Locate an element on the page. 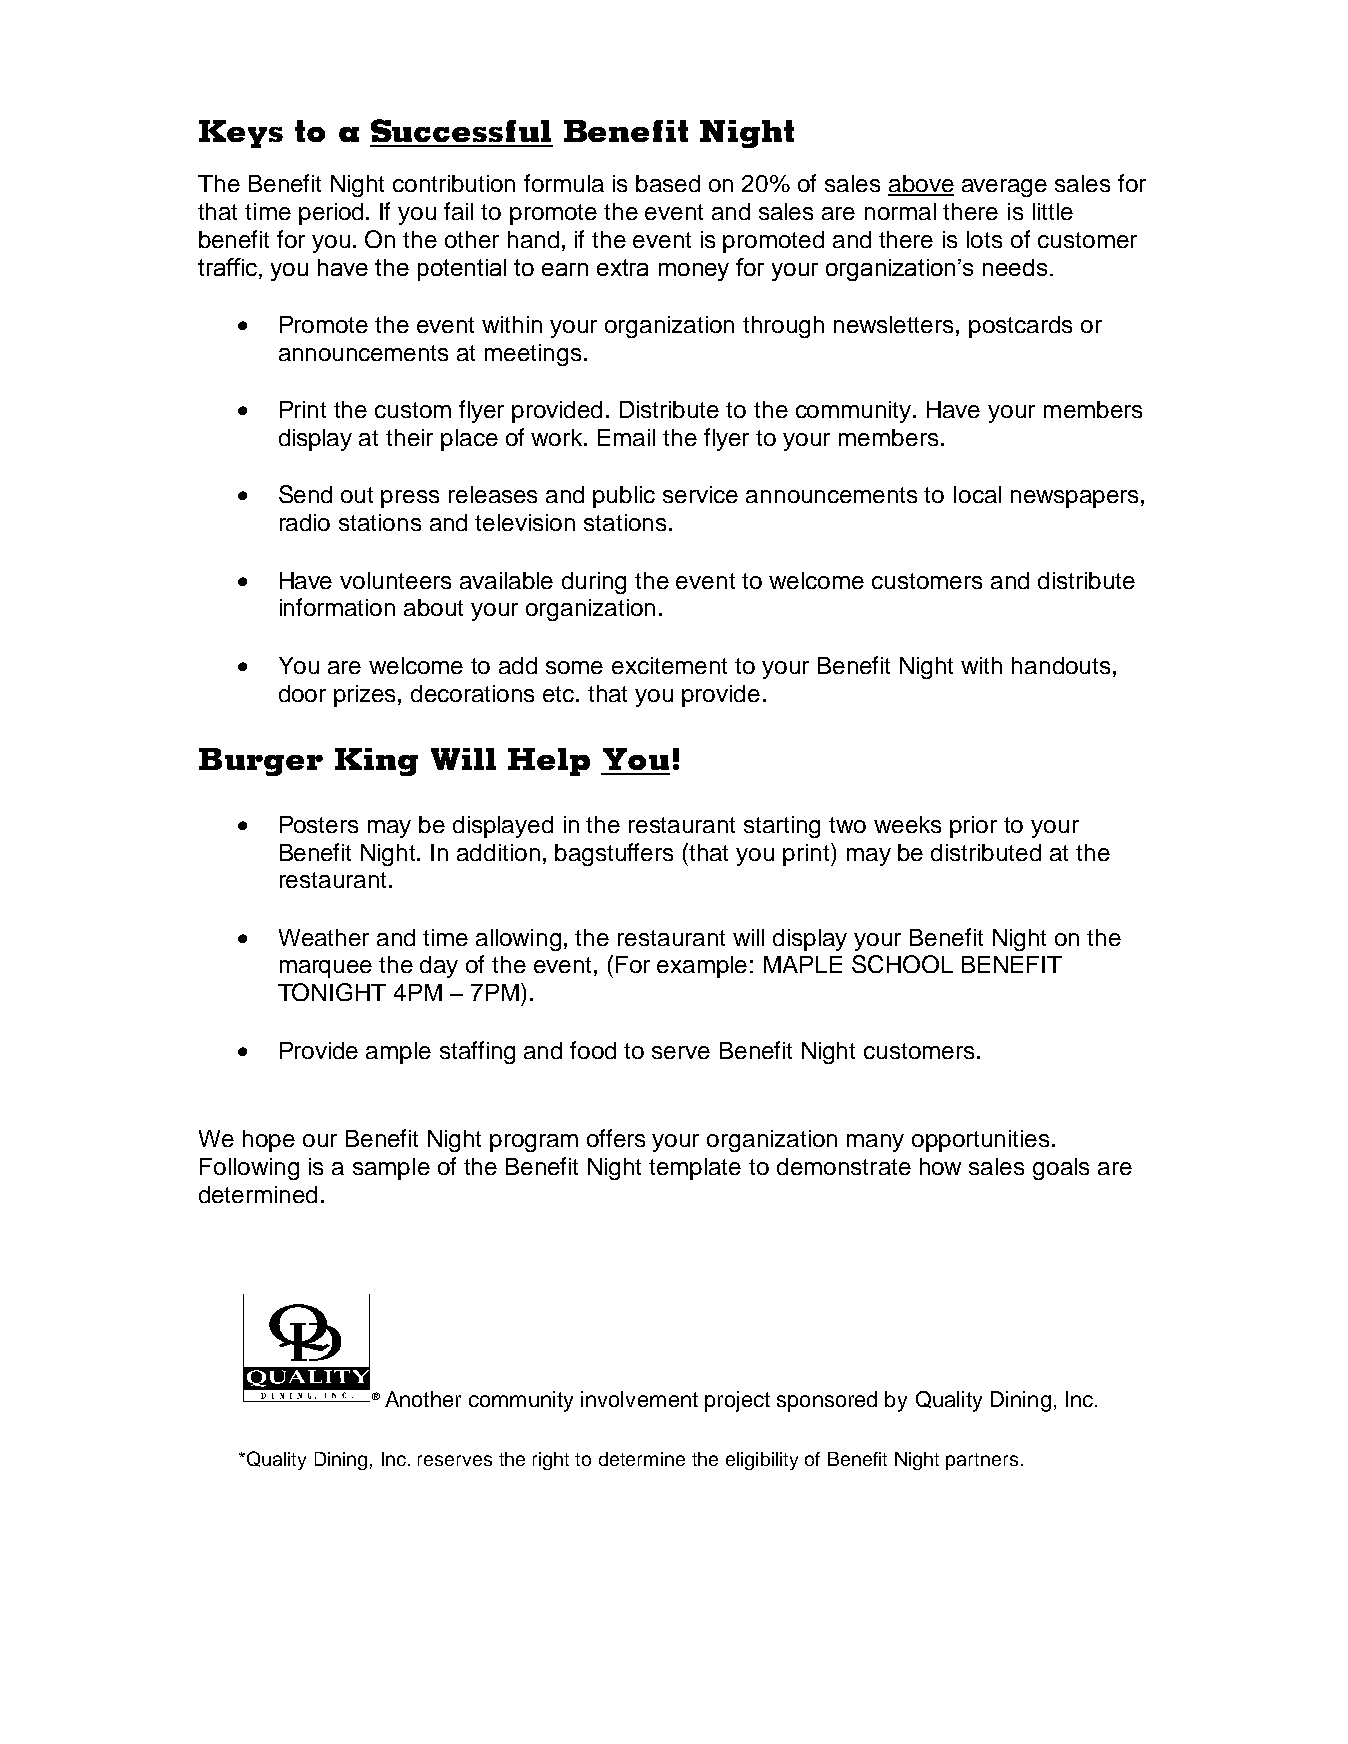  door is located at coordinates (302, 693).
